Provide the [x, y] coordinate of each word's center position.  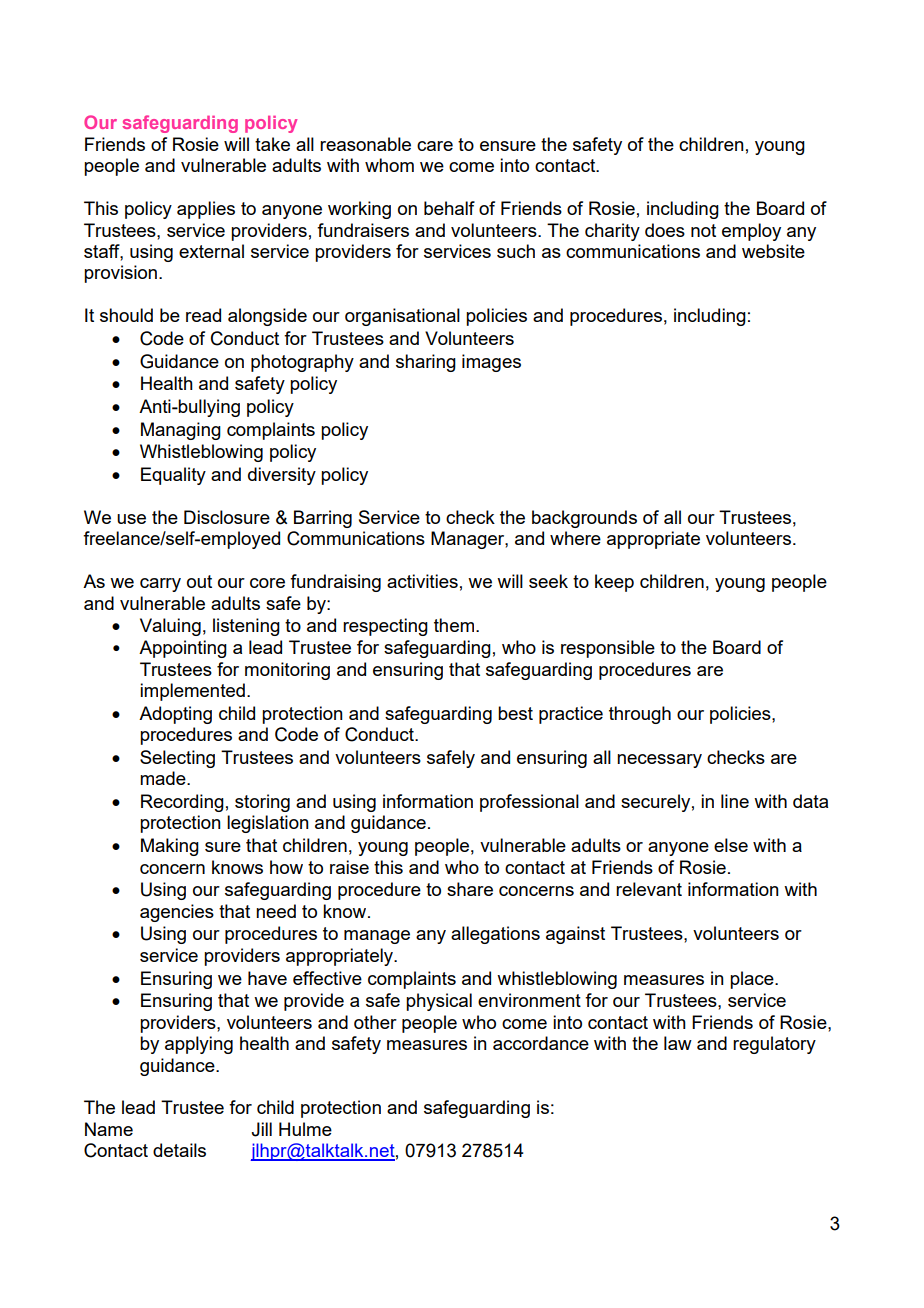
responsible [608, 649]
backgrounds [584, 519]
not [703, 230]
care [435, 146]
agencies [177, 913]
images [491, 363]
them [454, 625]
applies [206, 210]
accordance [541, 1043]
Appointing [183, 649]
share [470, 889]
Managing [181, 431]
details [179, 1150]
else [731, 845]
